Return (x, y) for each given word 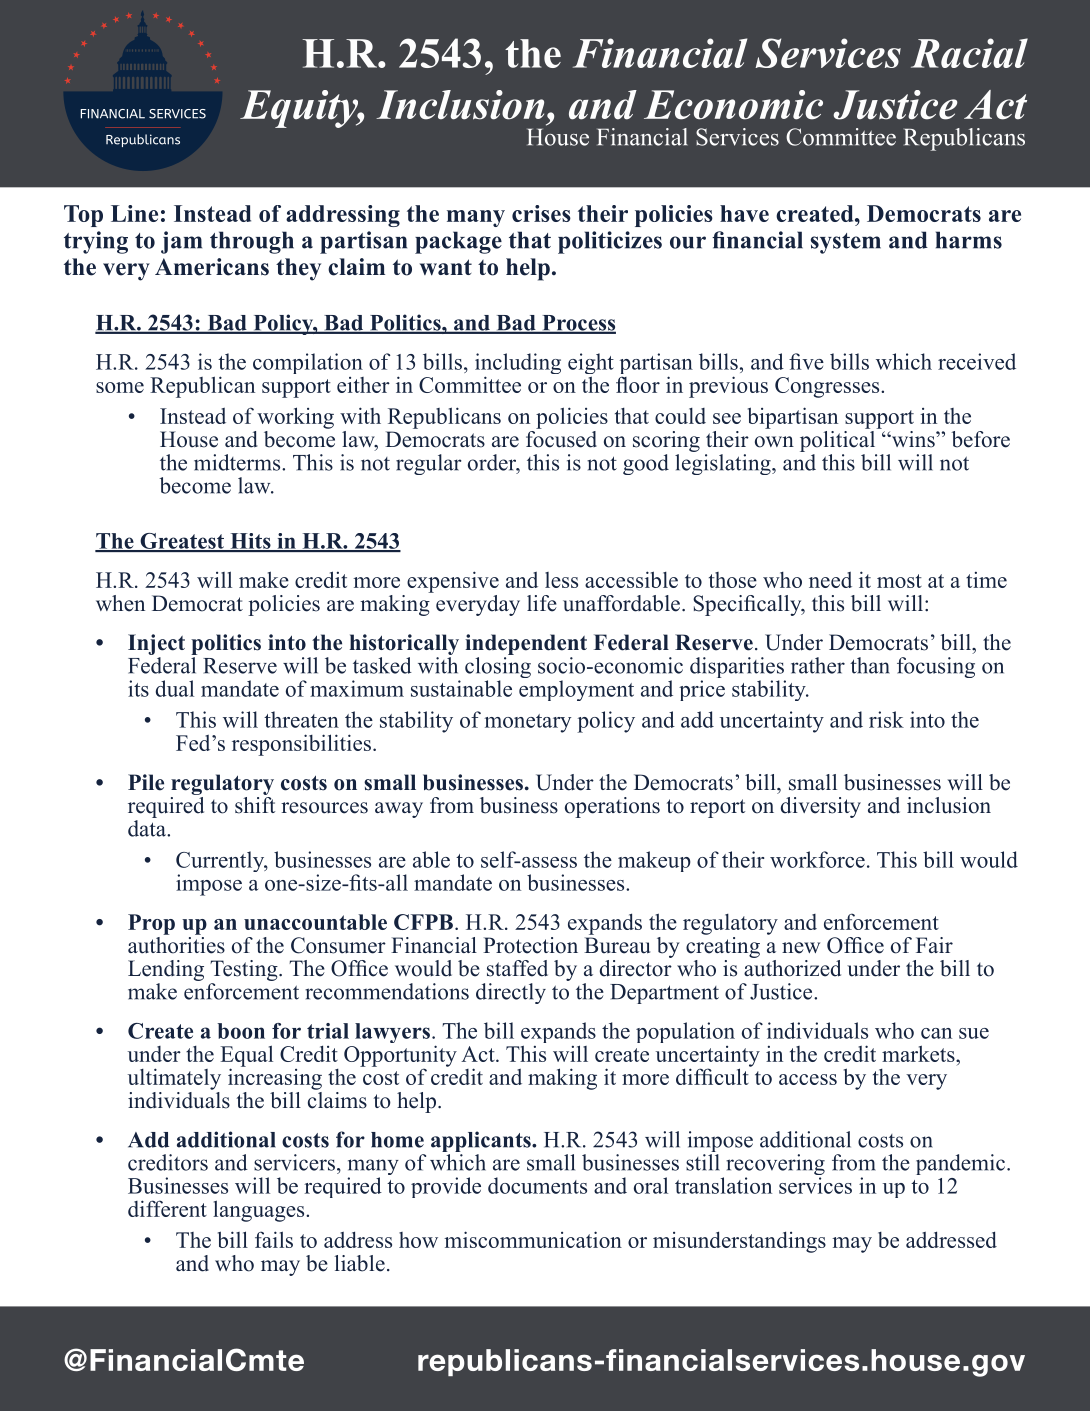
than (870, 665)
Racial (969, 53)
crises (541, 213)
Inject (156, 646)
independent (526, 644)
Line (134, 213)
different (167, 1208)
